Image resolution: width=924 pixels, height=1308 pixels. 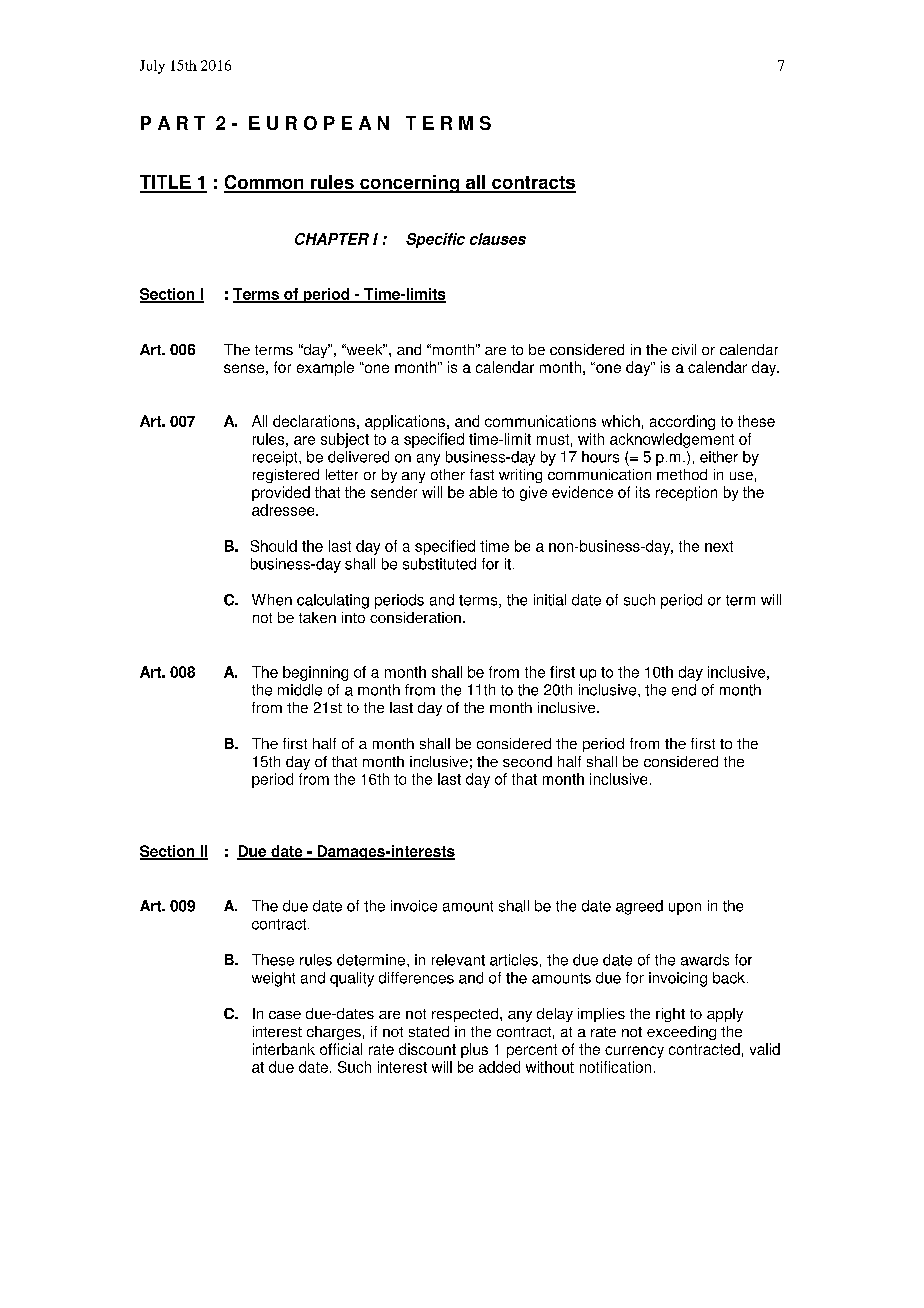 I want to click on concerning, so click(x=409, y=184).
